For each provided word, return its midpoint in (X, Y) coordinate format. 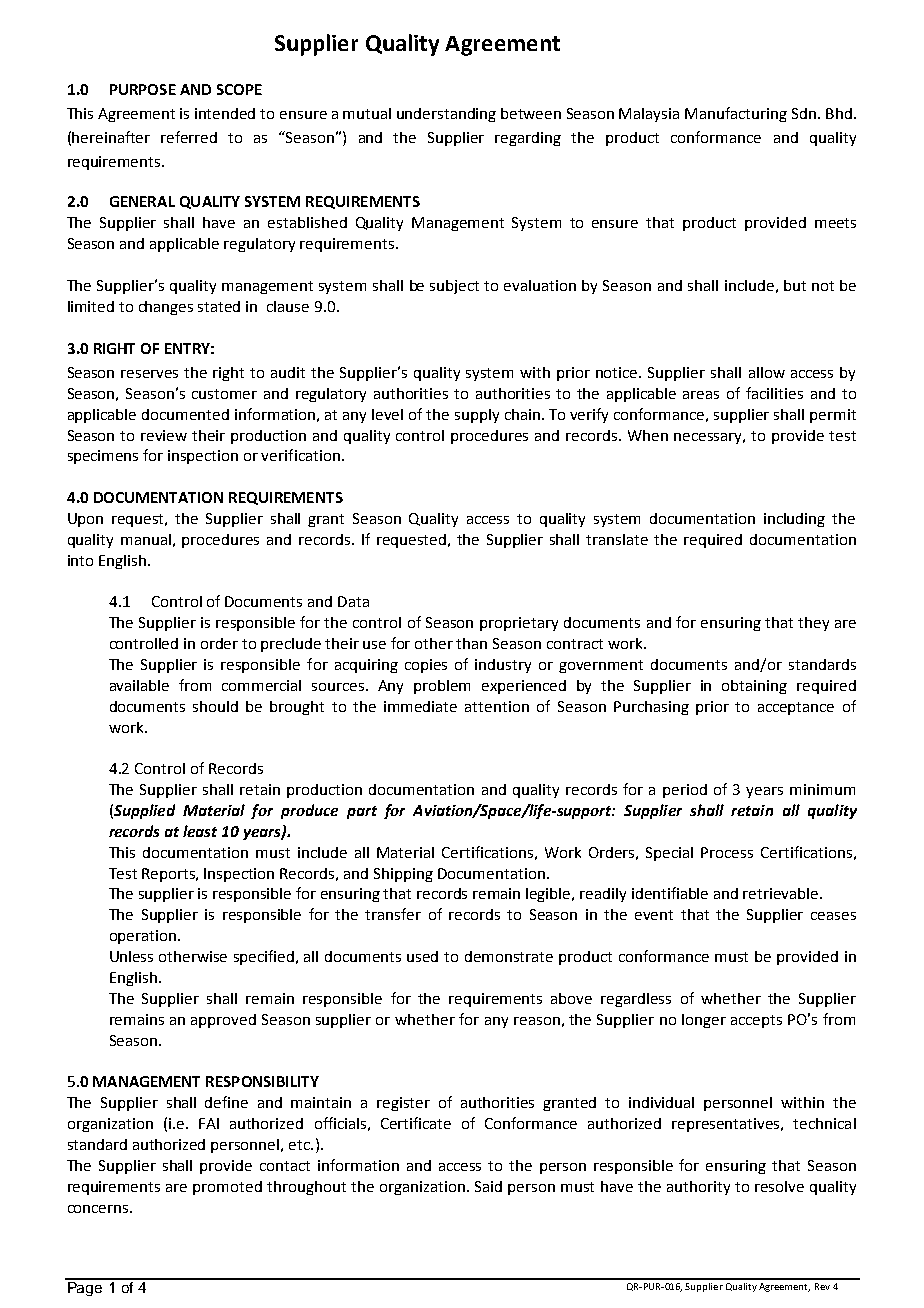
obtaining (754, 687)
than (471, 643)
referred (189, 137)
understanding (446, 115)
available (139, 685)
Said (488, 1186)
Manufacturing (736, 114)
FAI (209, 1123)
